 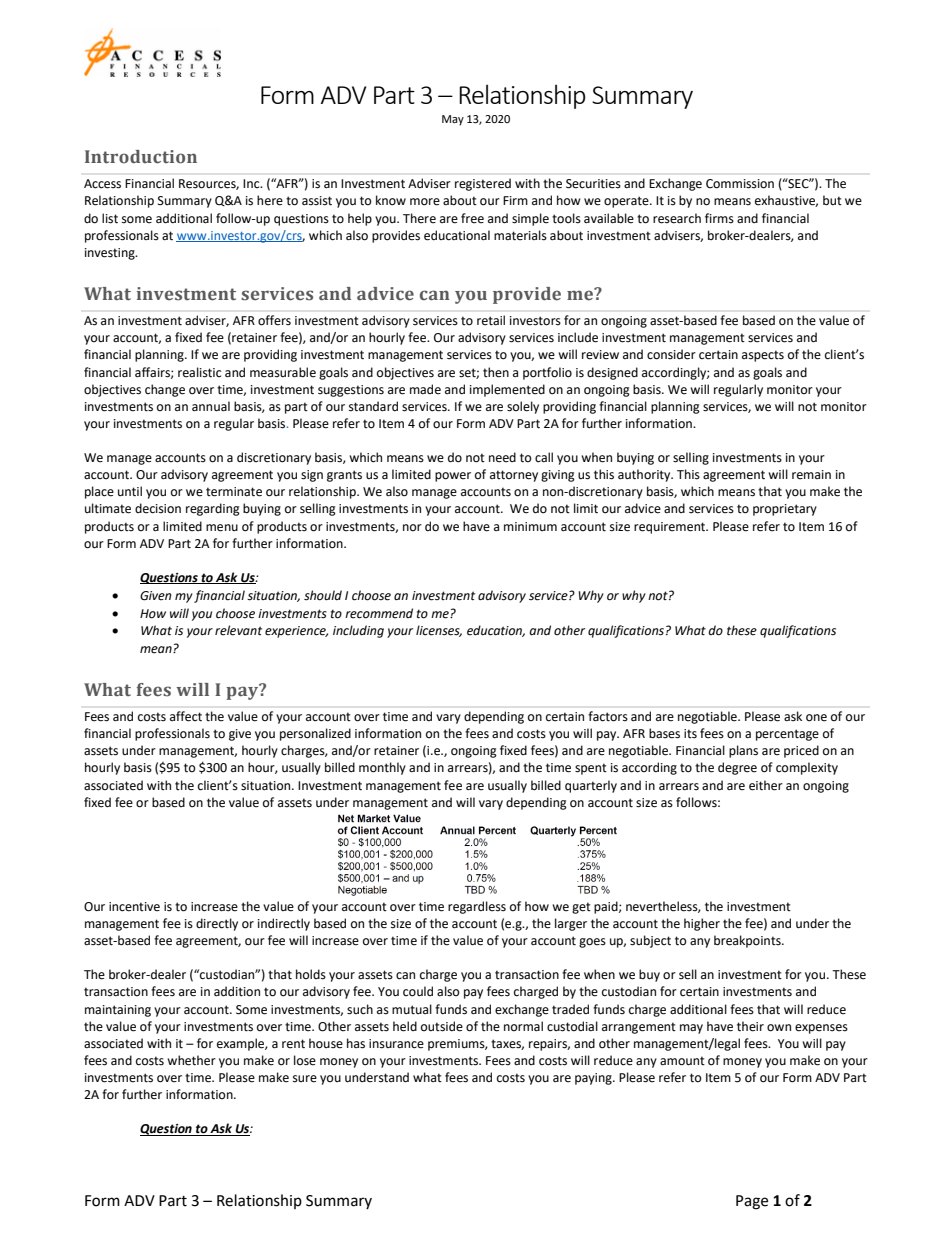 What do you see at coordinates (811, 475) in the screenshot?
I see `remain` at bounding box center [811, 475].
